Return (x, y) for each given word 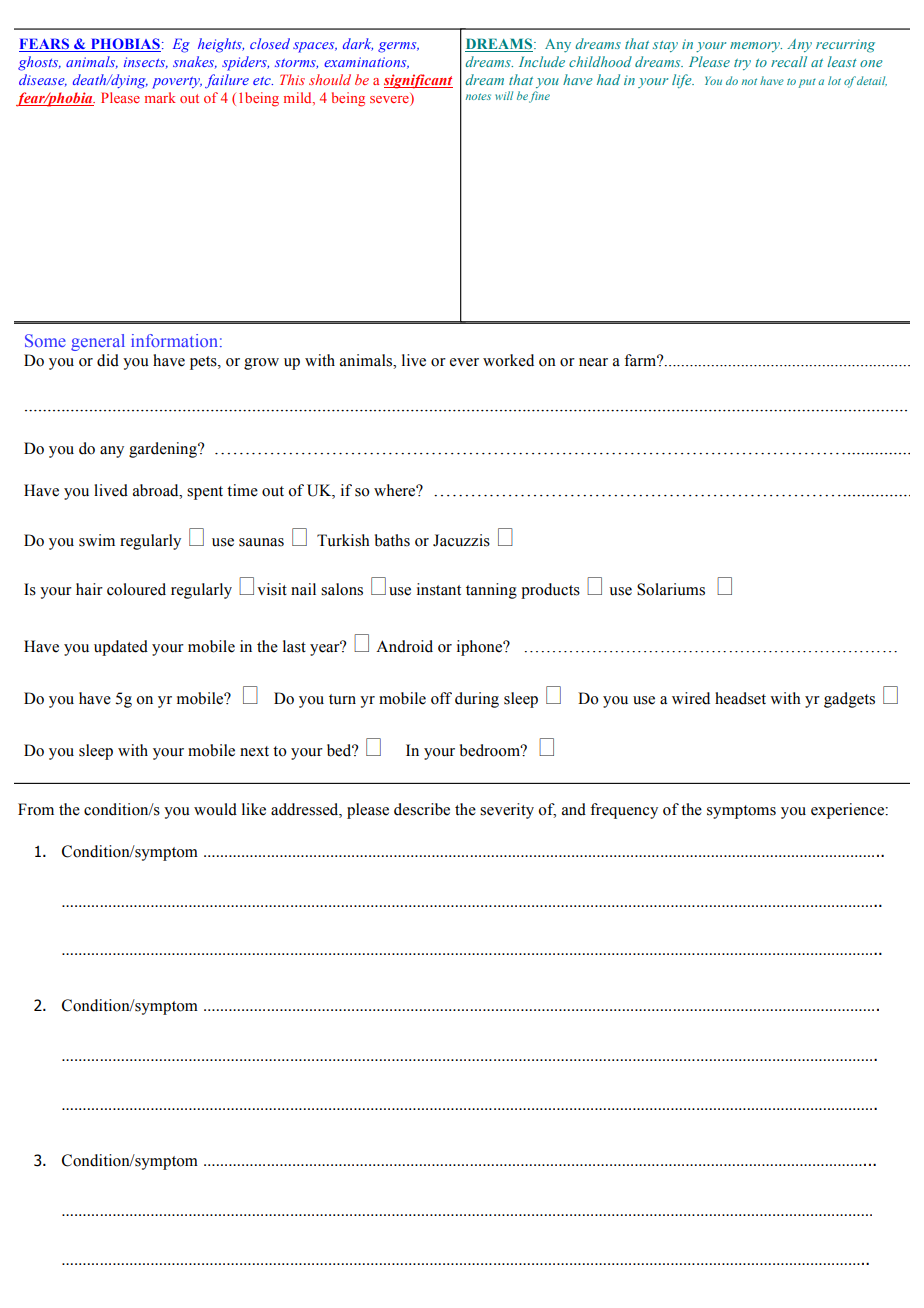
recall (789, 61)
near (593, 362)
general (98, 342)
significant (418, 81)
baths (392, 540)
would (215, 809)
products (550, 591)
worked (508, 360)
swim (97, 540)
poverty (177, 82)
